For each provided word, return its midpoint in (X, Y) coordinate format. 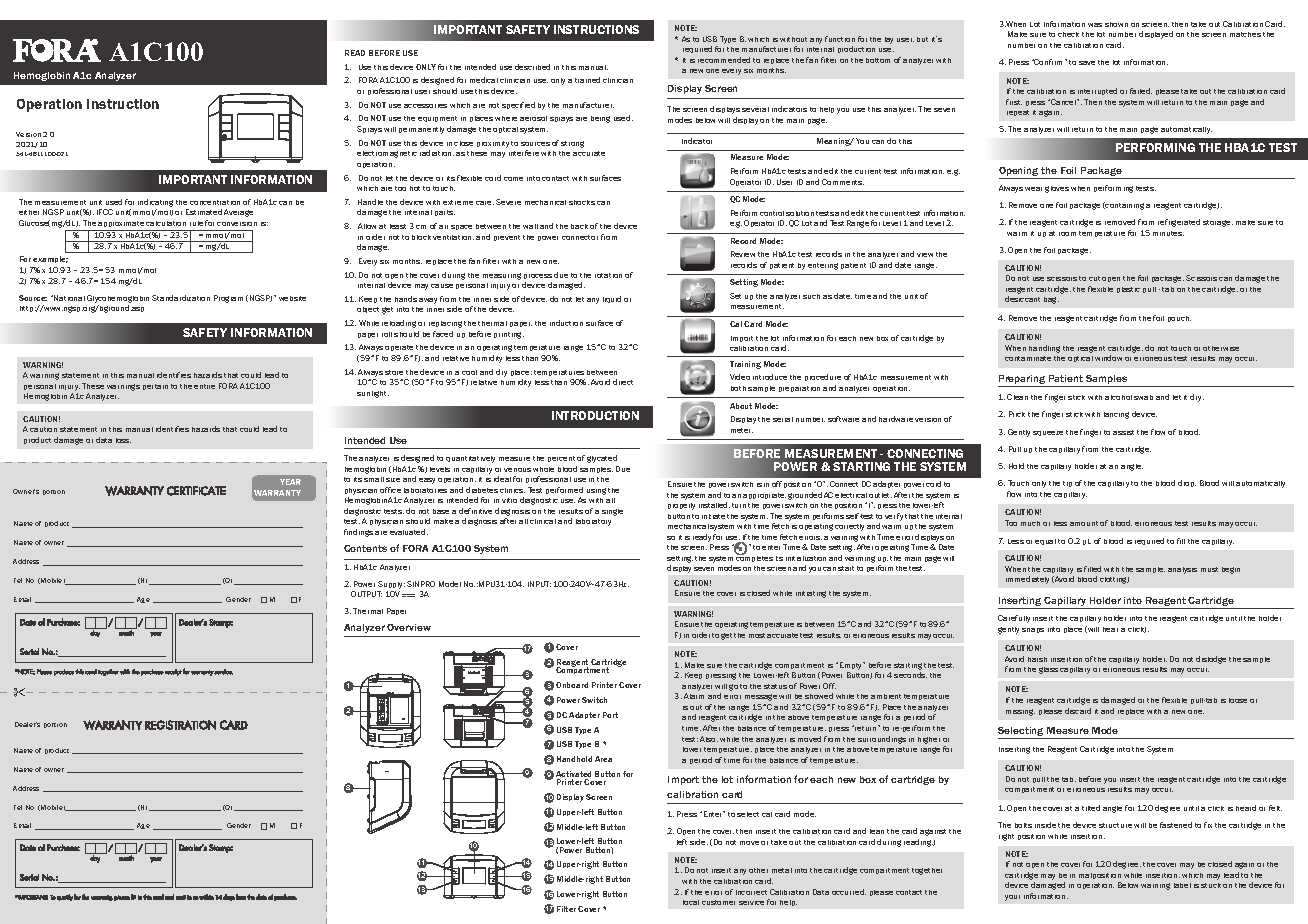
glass (1048, 670)
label (1182, 885)
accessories (425, 106)
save (1087, 63)
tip (1067, 484)
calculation (166, 223)
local (691, 902)
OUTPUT (366, 594)
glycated (602, 459)
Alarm (694, 696)
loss (123, 440)
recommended (724, 60)
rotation (608, 275)
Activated (573, 775)
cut (1094, 278)
